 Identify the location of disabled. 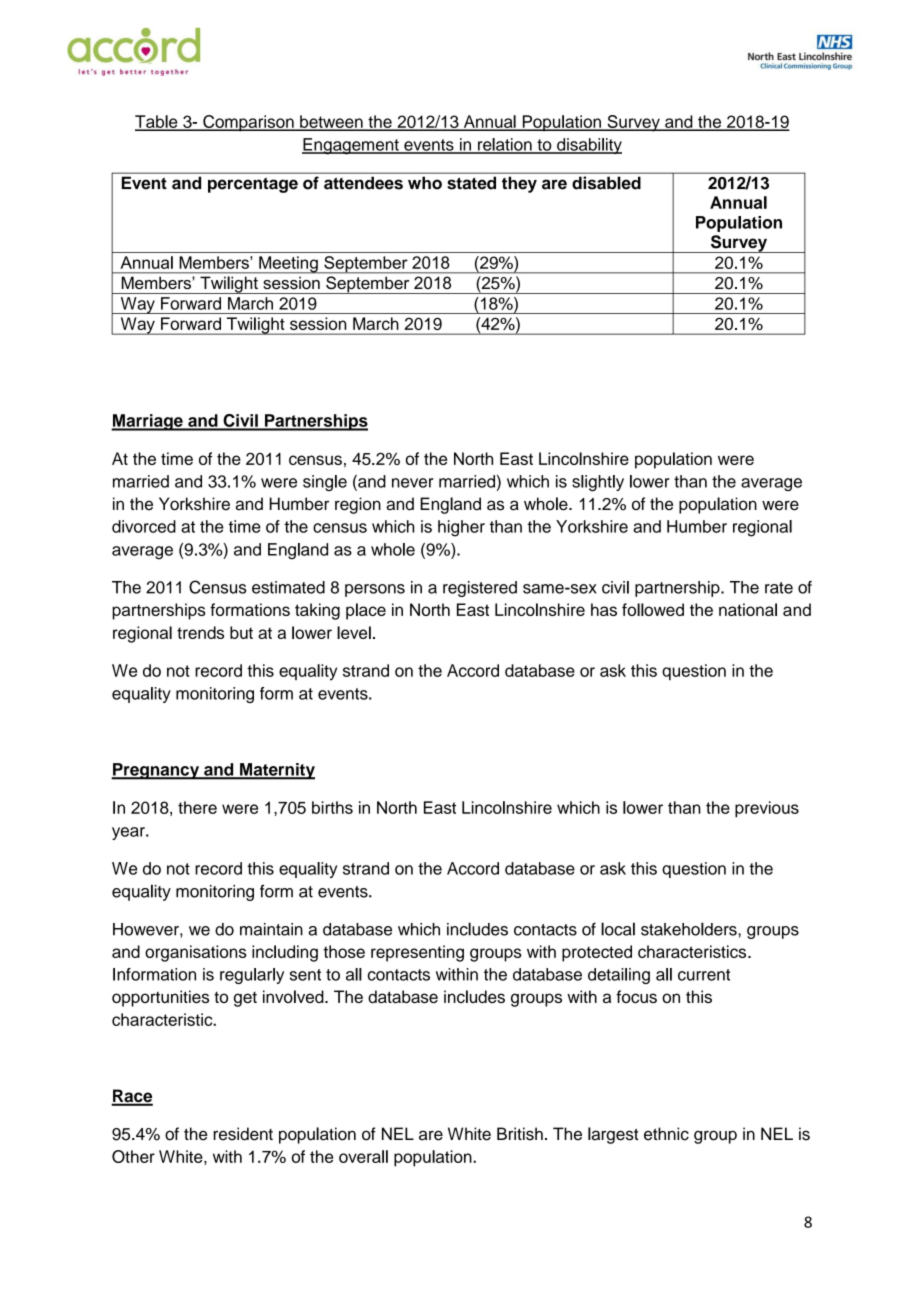
(606, 182).
